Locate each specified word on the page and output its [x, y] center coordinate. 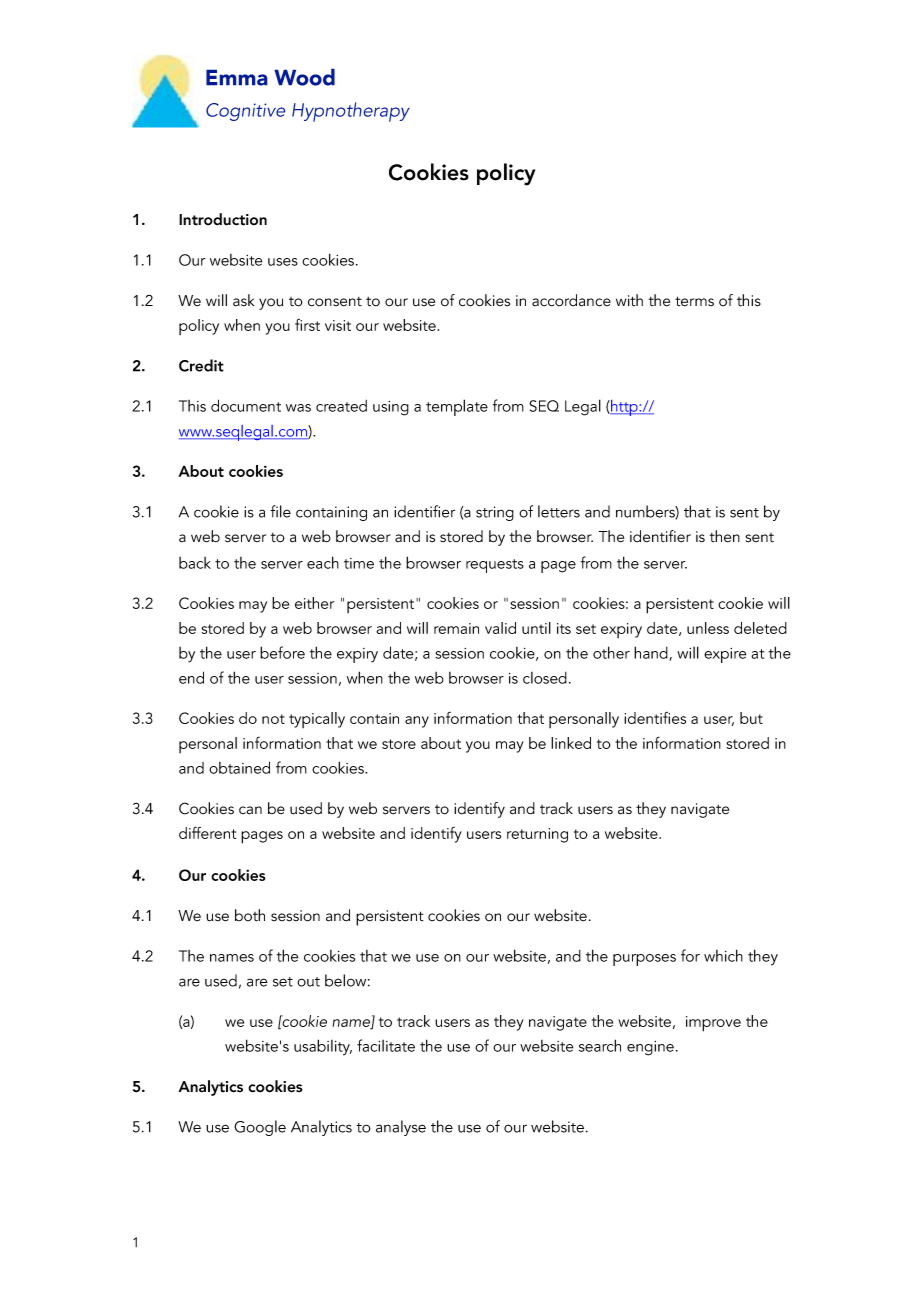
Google [260, 1128]
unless [708, 628]
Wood [304, 77]
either [314, 603]
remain [456, 628]
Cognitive [245, 112]
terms [694, 301]
